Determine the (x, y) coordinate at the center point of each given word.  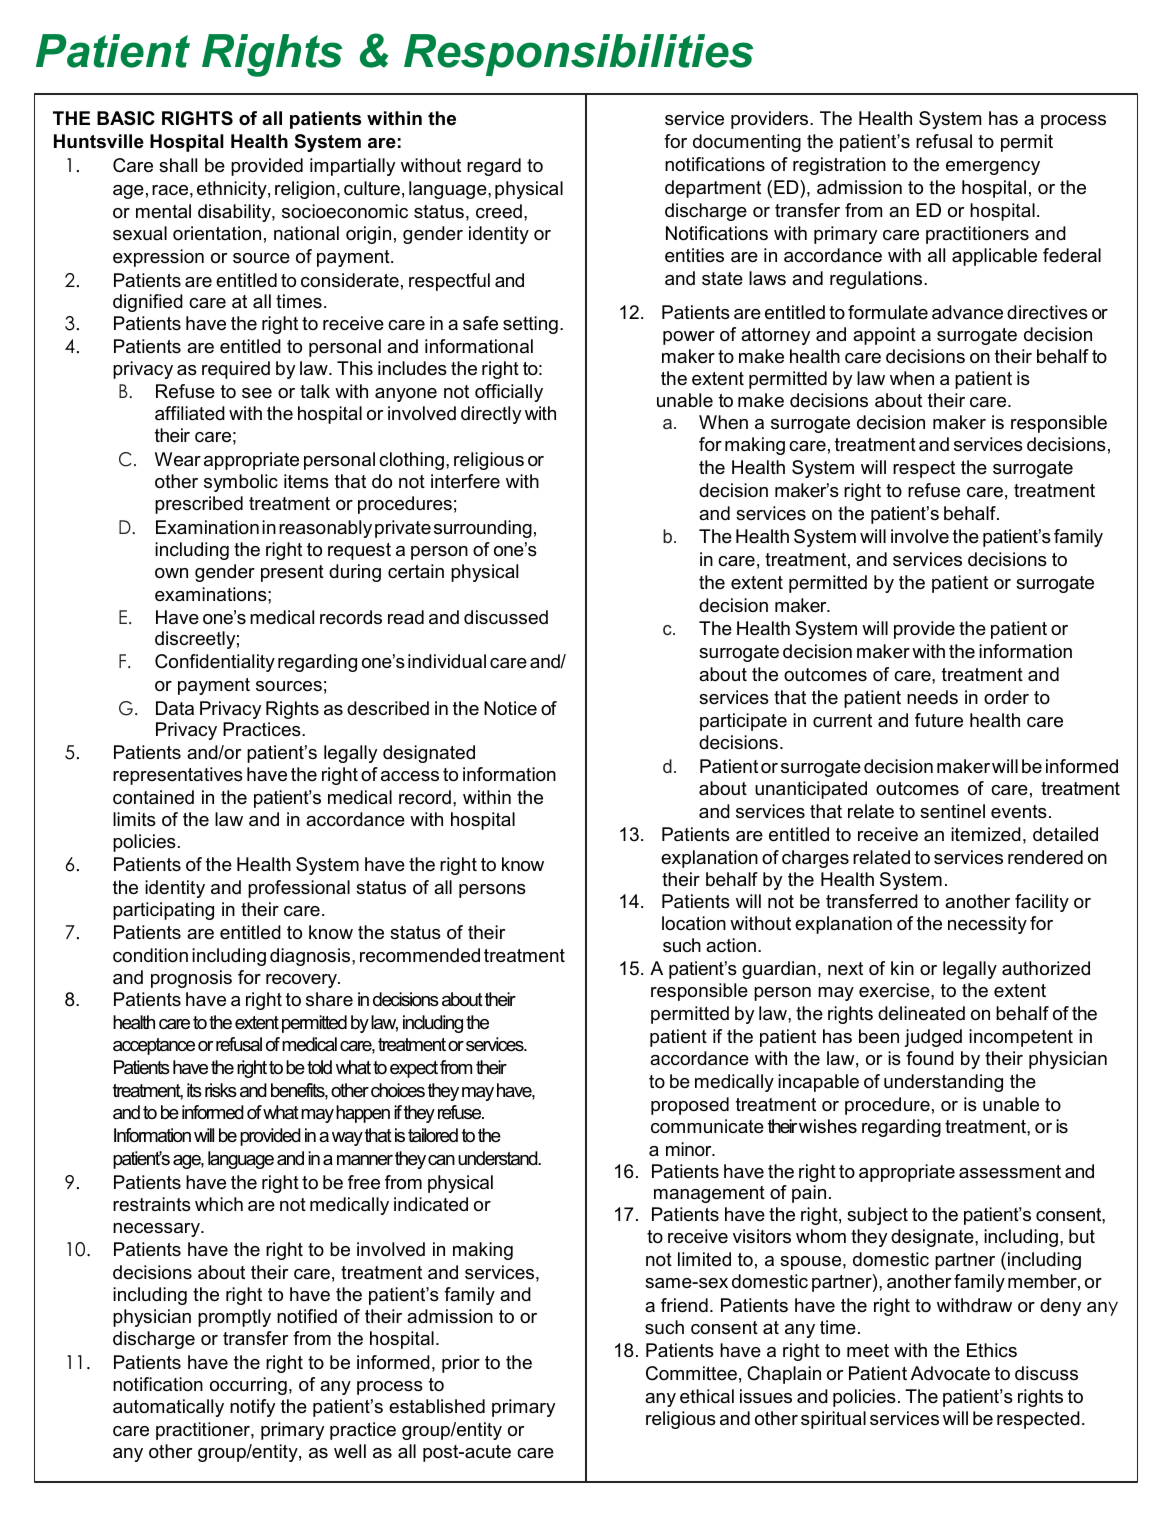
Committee (691, 1373)
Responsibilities (578, 55)
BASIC (126, 118)
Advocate (950, 1373)
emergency (993, 168)
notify (252, 1408)
